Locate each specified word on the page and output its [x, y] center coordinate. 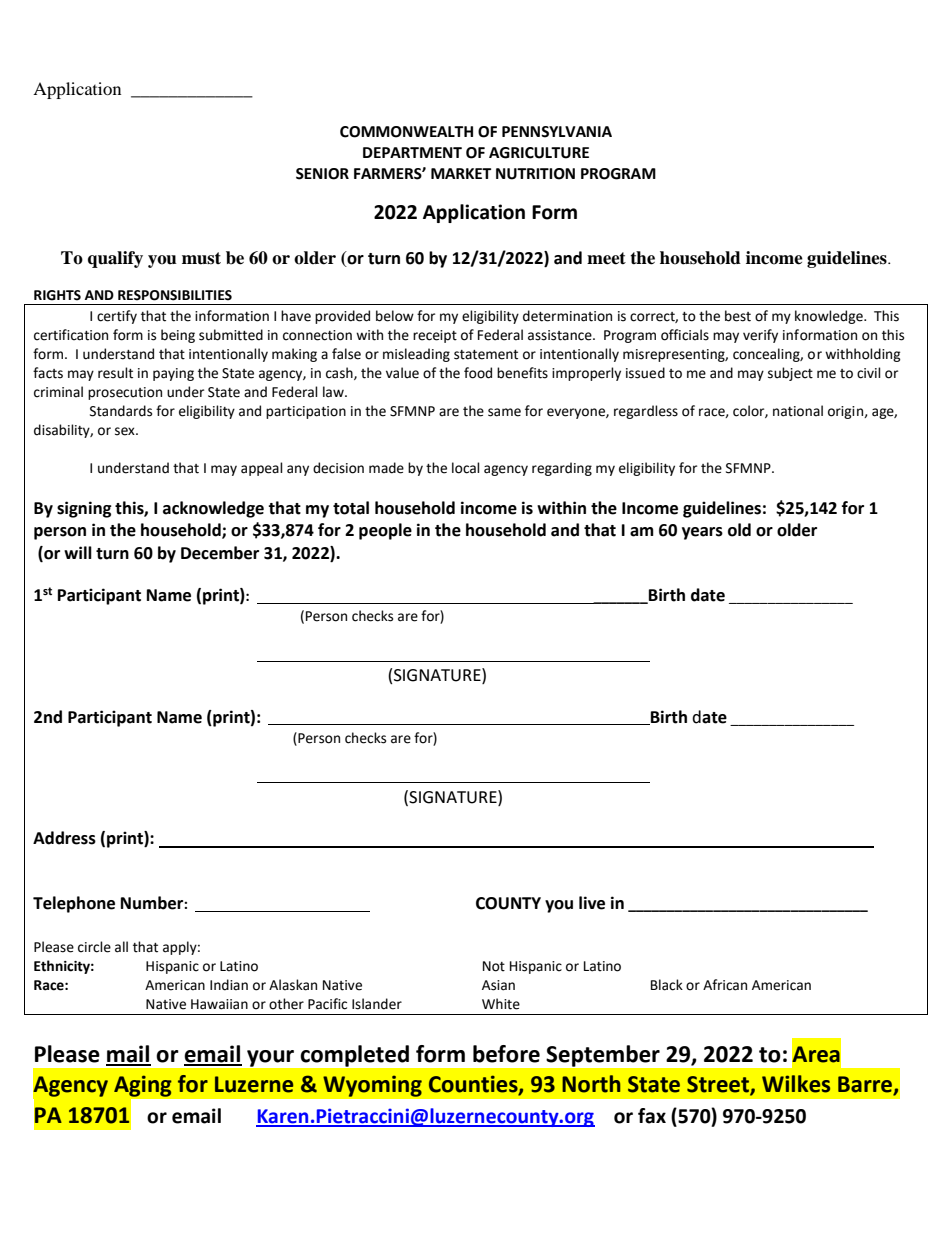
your [270, 1058]
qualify [115, 259]
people [385, 531]
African [725, 985]
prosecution [125, 393]
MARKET [461, 173]
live [592, 903]
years [702, 533]
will [78, 552]
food [478, 373]
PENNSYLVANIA [557, 132]
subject [790, 374]
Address [64, 838]
